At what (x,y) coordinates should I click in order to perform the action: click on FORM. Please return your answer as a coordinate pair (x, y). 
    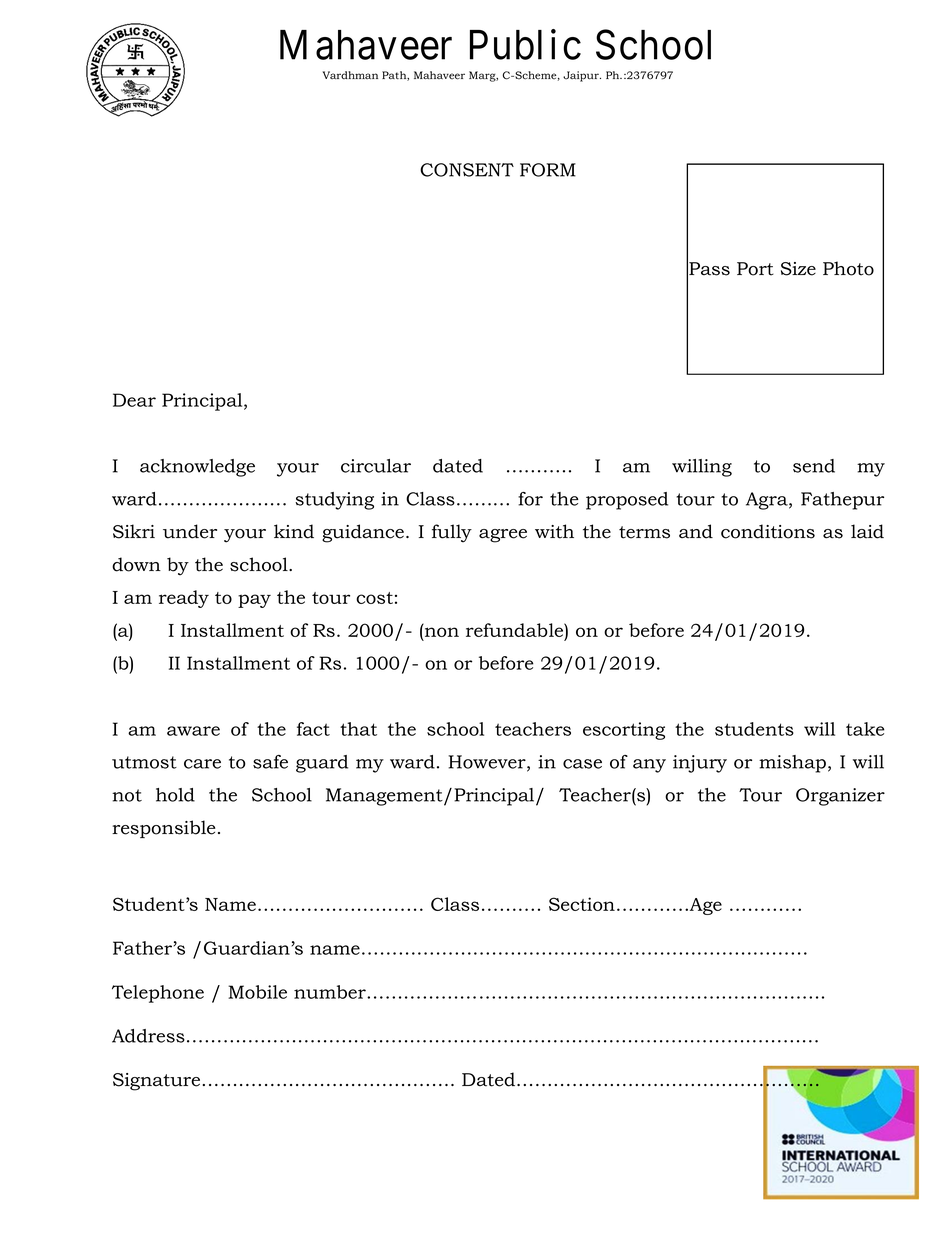
    Looking at the image, I should click on (548, 170).
